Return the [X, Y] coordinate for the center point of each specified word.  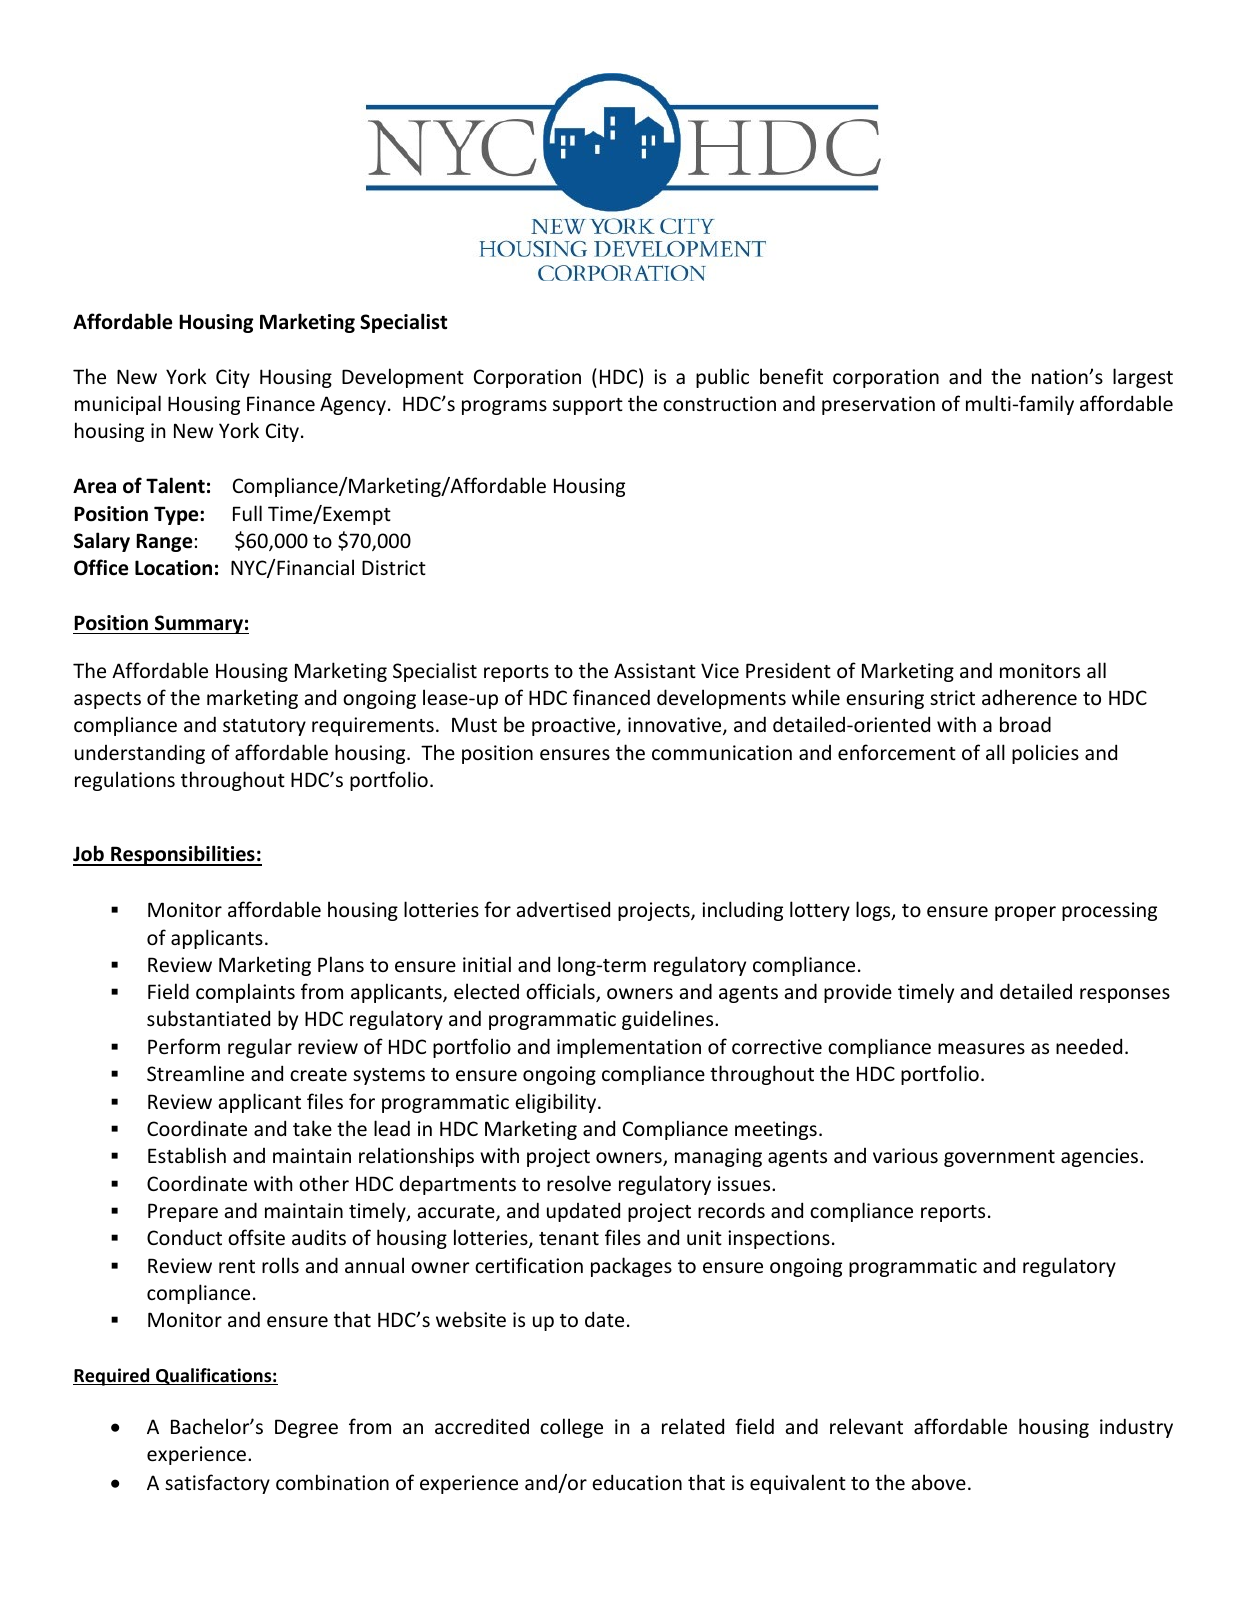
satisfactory [217, 1484]
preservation [878, 405]
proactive [575, 726]
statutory [264, 727]
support [588, 406]
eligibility [557, 1103]
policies [1045, 754]
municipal [118, 405]
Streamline [195, 1073]
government [999, 1158]
